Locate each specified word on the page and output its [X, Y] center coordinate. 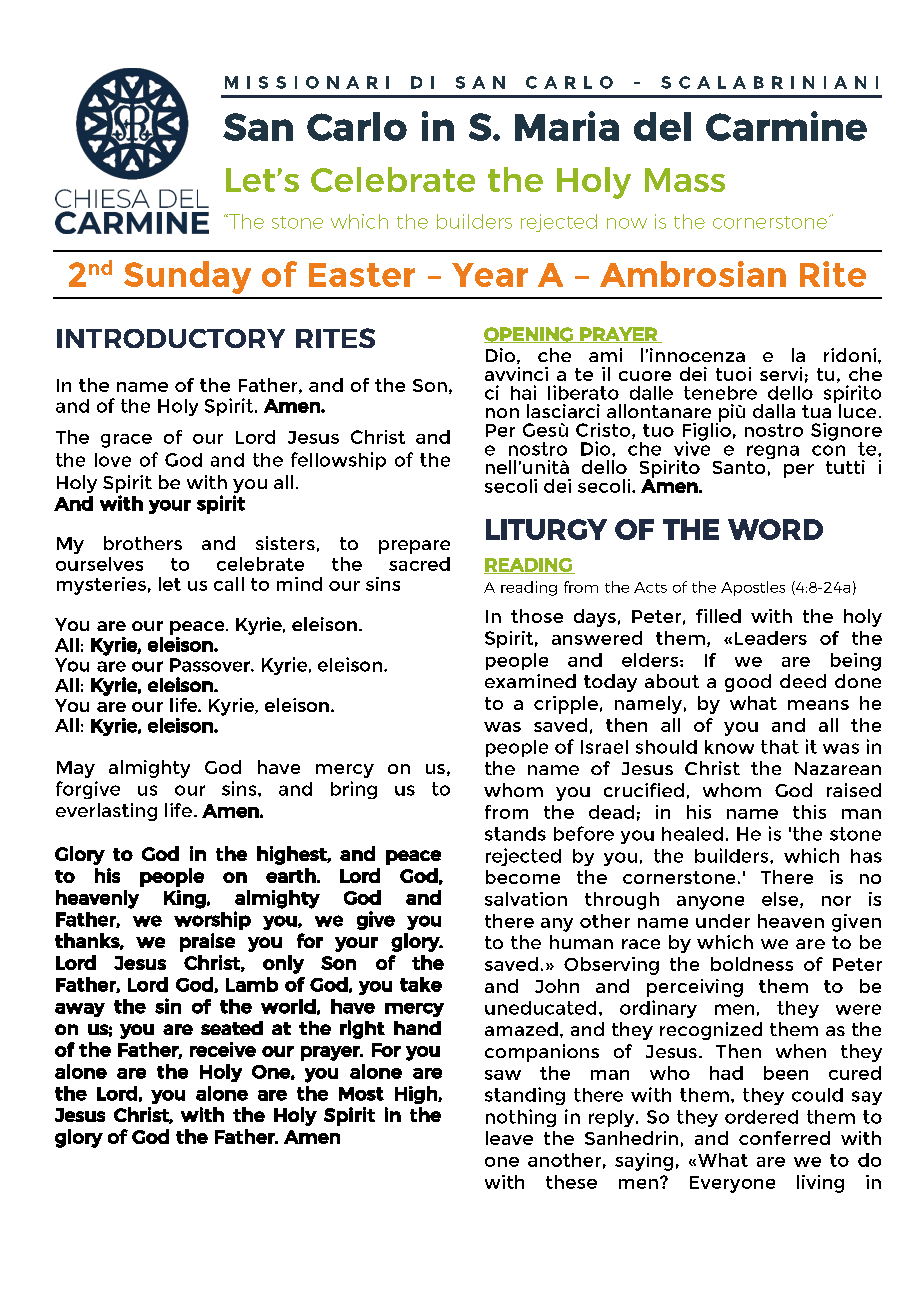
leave [509, 1138]
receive [223, 1049]
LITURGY [546, 529]
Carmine [786, 126]
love [113, 460]
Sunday [187, 277]
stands [515, 834]
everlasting [106, 812]
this [809, 812]
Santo [740, 466]
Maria [567, 126]
